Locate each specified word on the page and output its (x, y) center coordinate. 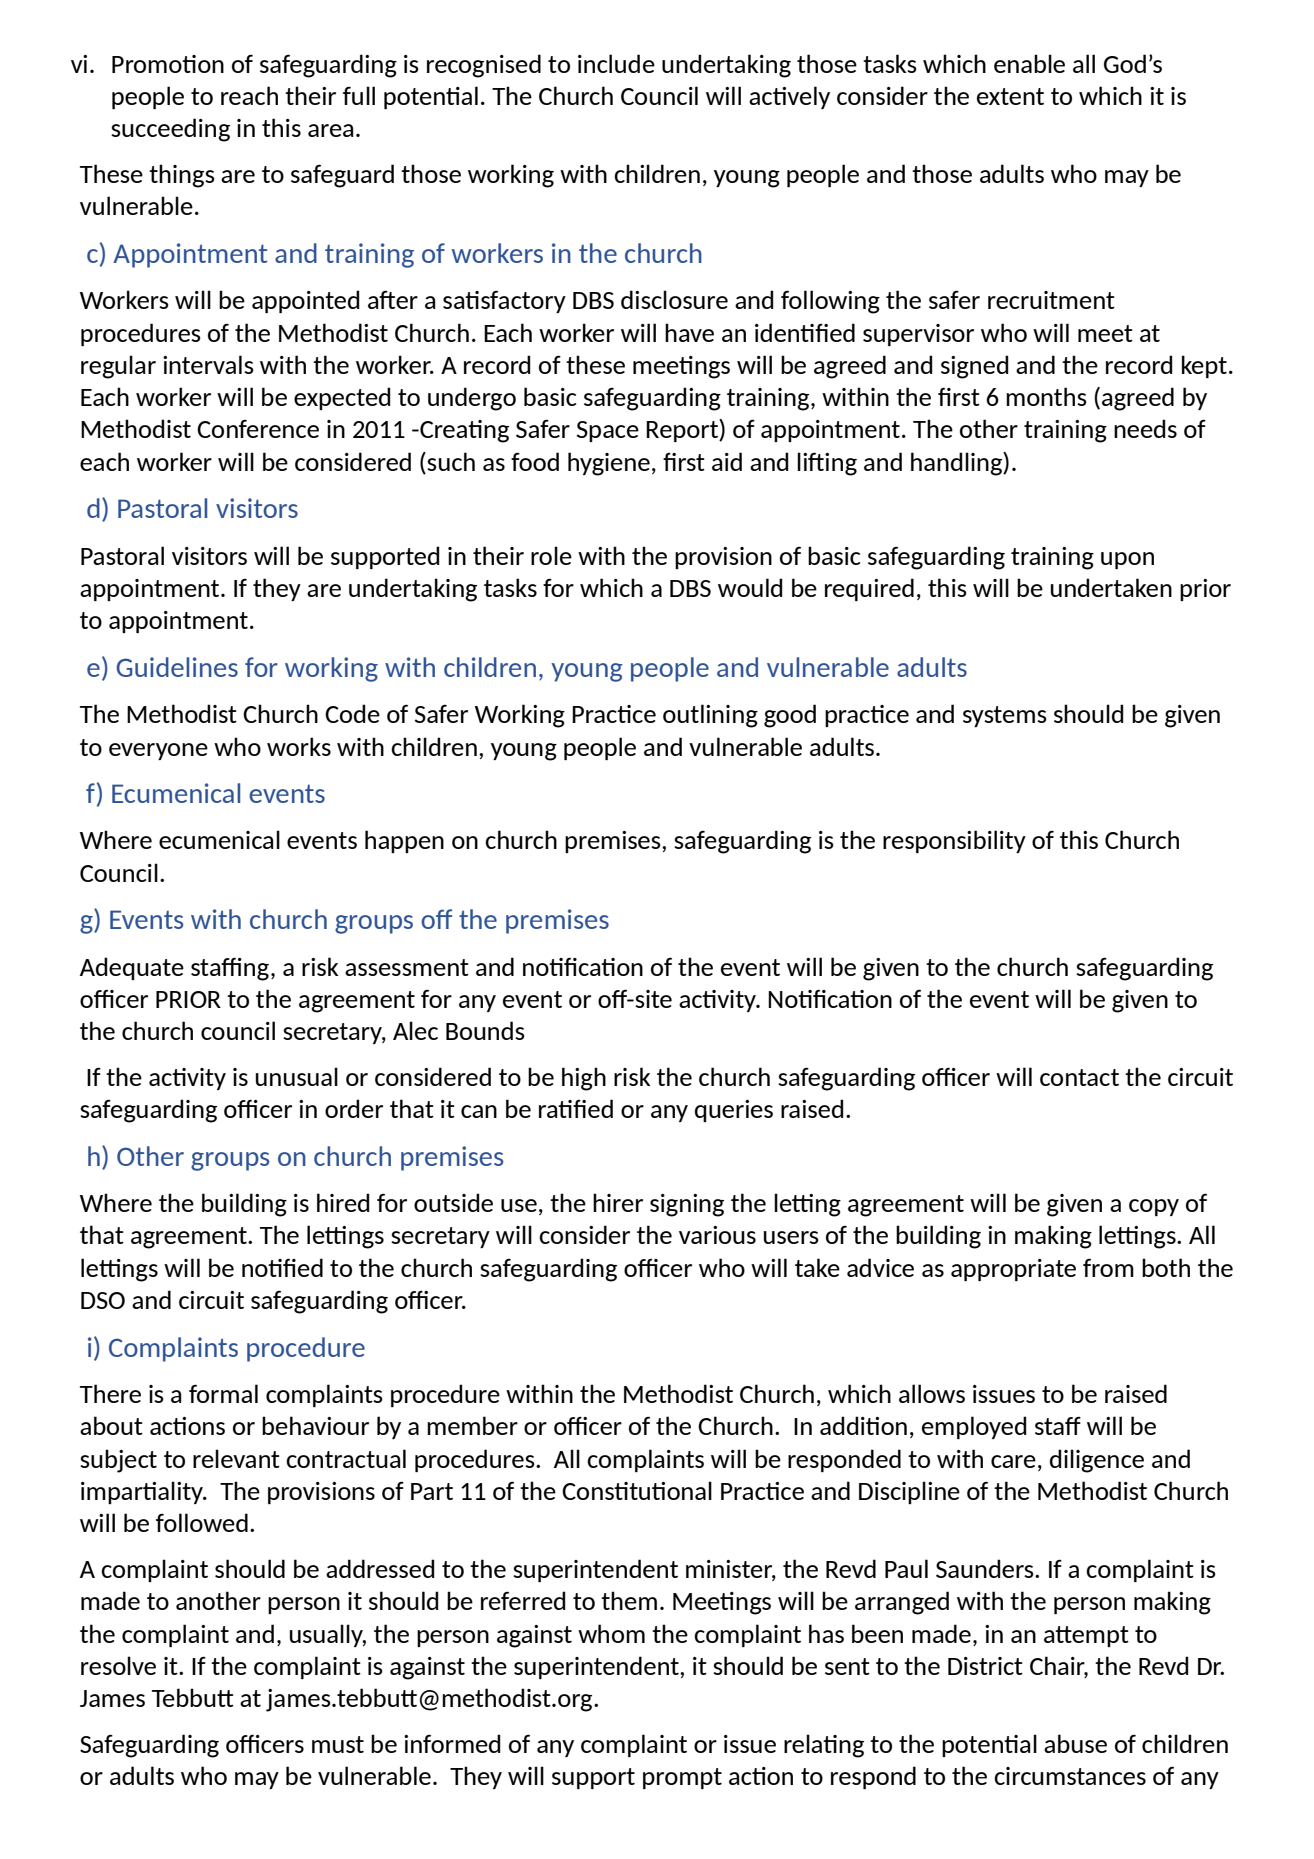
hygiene (609, 464)
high (584, 1079)
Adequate (132, 968)
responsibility (954, 841)
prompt (682, 1778)
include (616, 63)
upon (1127, 560)
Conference (258, 429)
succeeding (170, 130)
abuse (1075, 1743)
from (1108, 1267)
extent (1010, 96)
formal (223, 1393)
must (338, 1744)
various (717, 1235)
